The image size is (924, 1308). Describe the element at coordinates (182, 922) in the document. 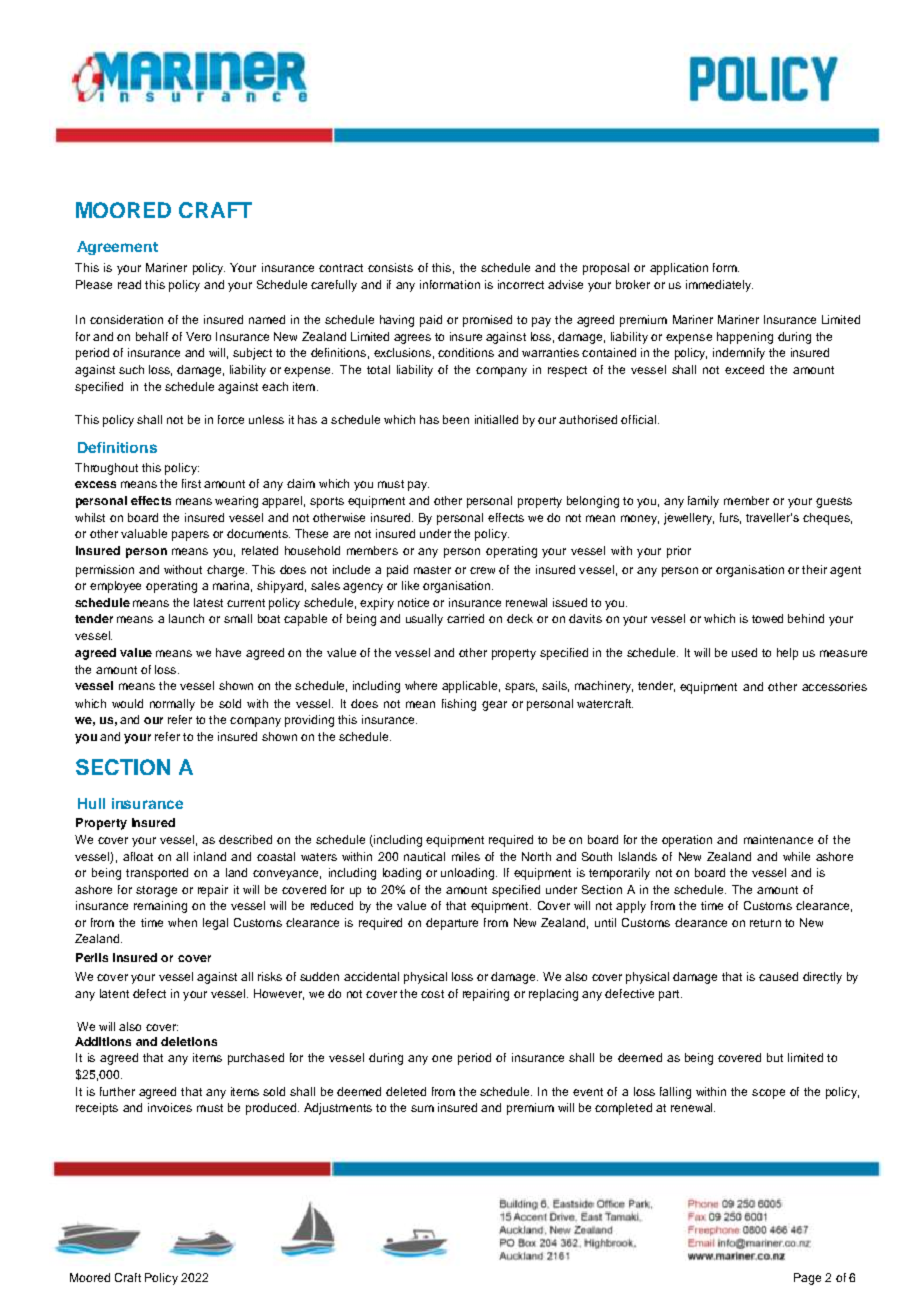

I see `when` at that location.
